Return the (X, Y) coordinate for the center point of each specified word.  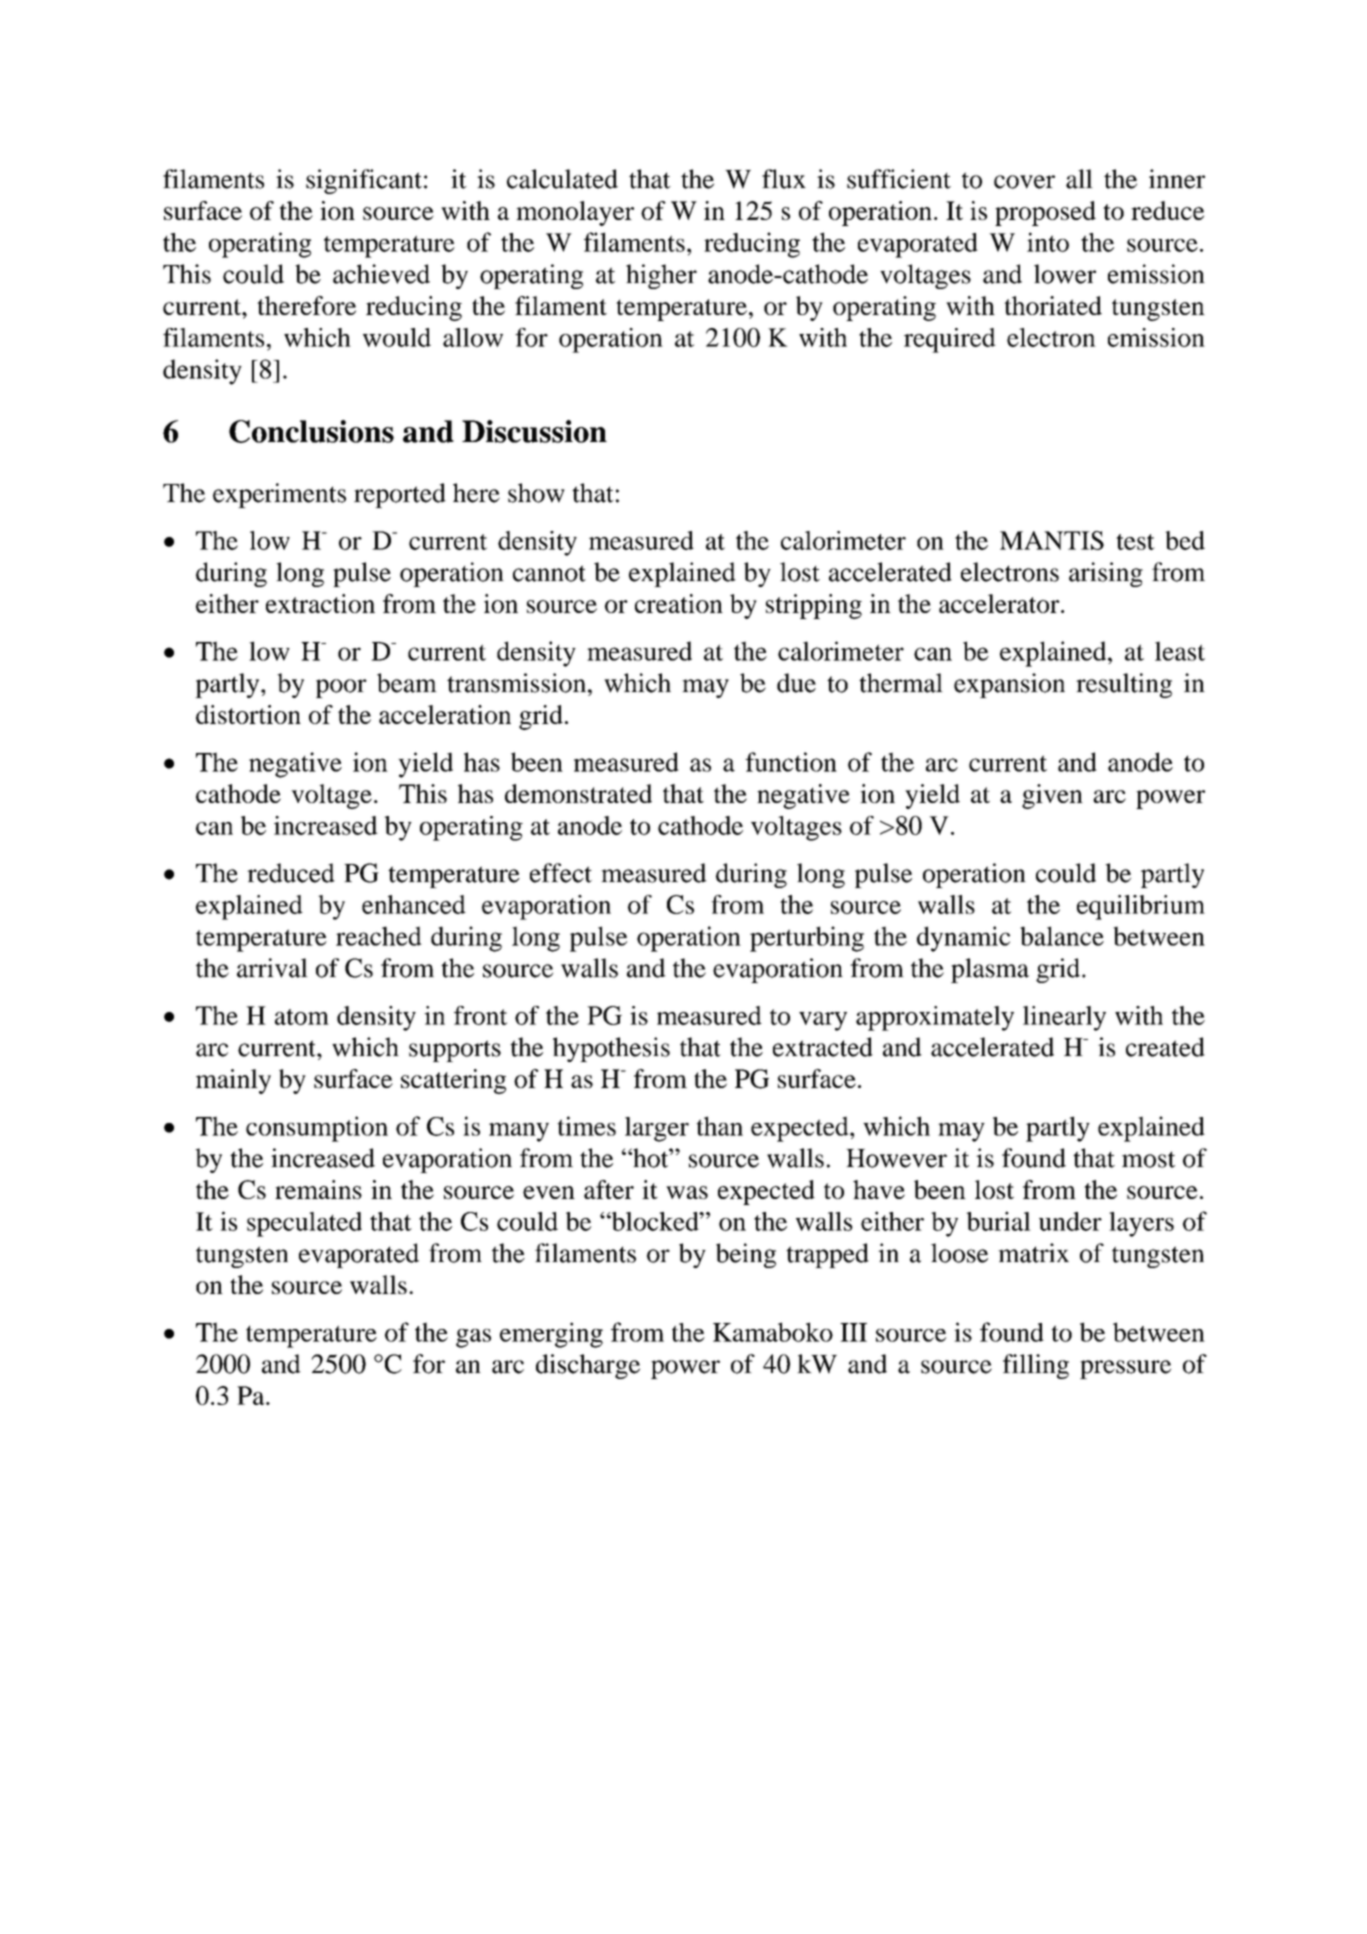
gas (473, 1338)
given (1052, 796)
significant (364, 181)
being (746, 1255)
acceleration (445, 714)
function (791, 762)
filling (1036, 1366)
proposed (1045, 213)
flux (784, 179)
